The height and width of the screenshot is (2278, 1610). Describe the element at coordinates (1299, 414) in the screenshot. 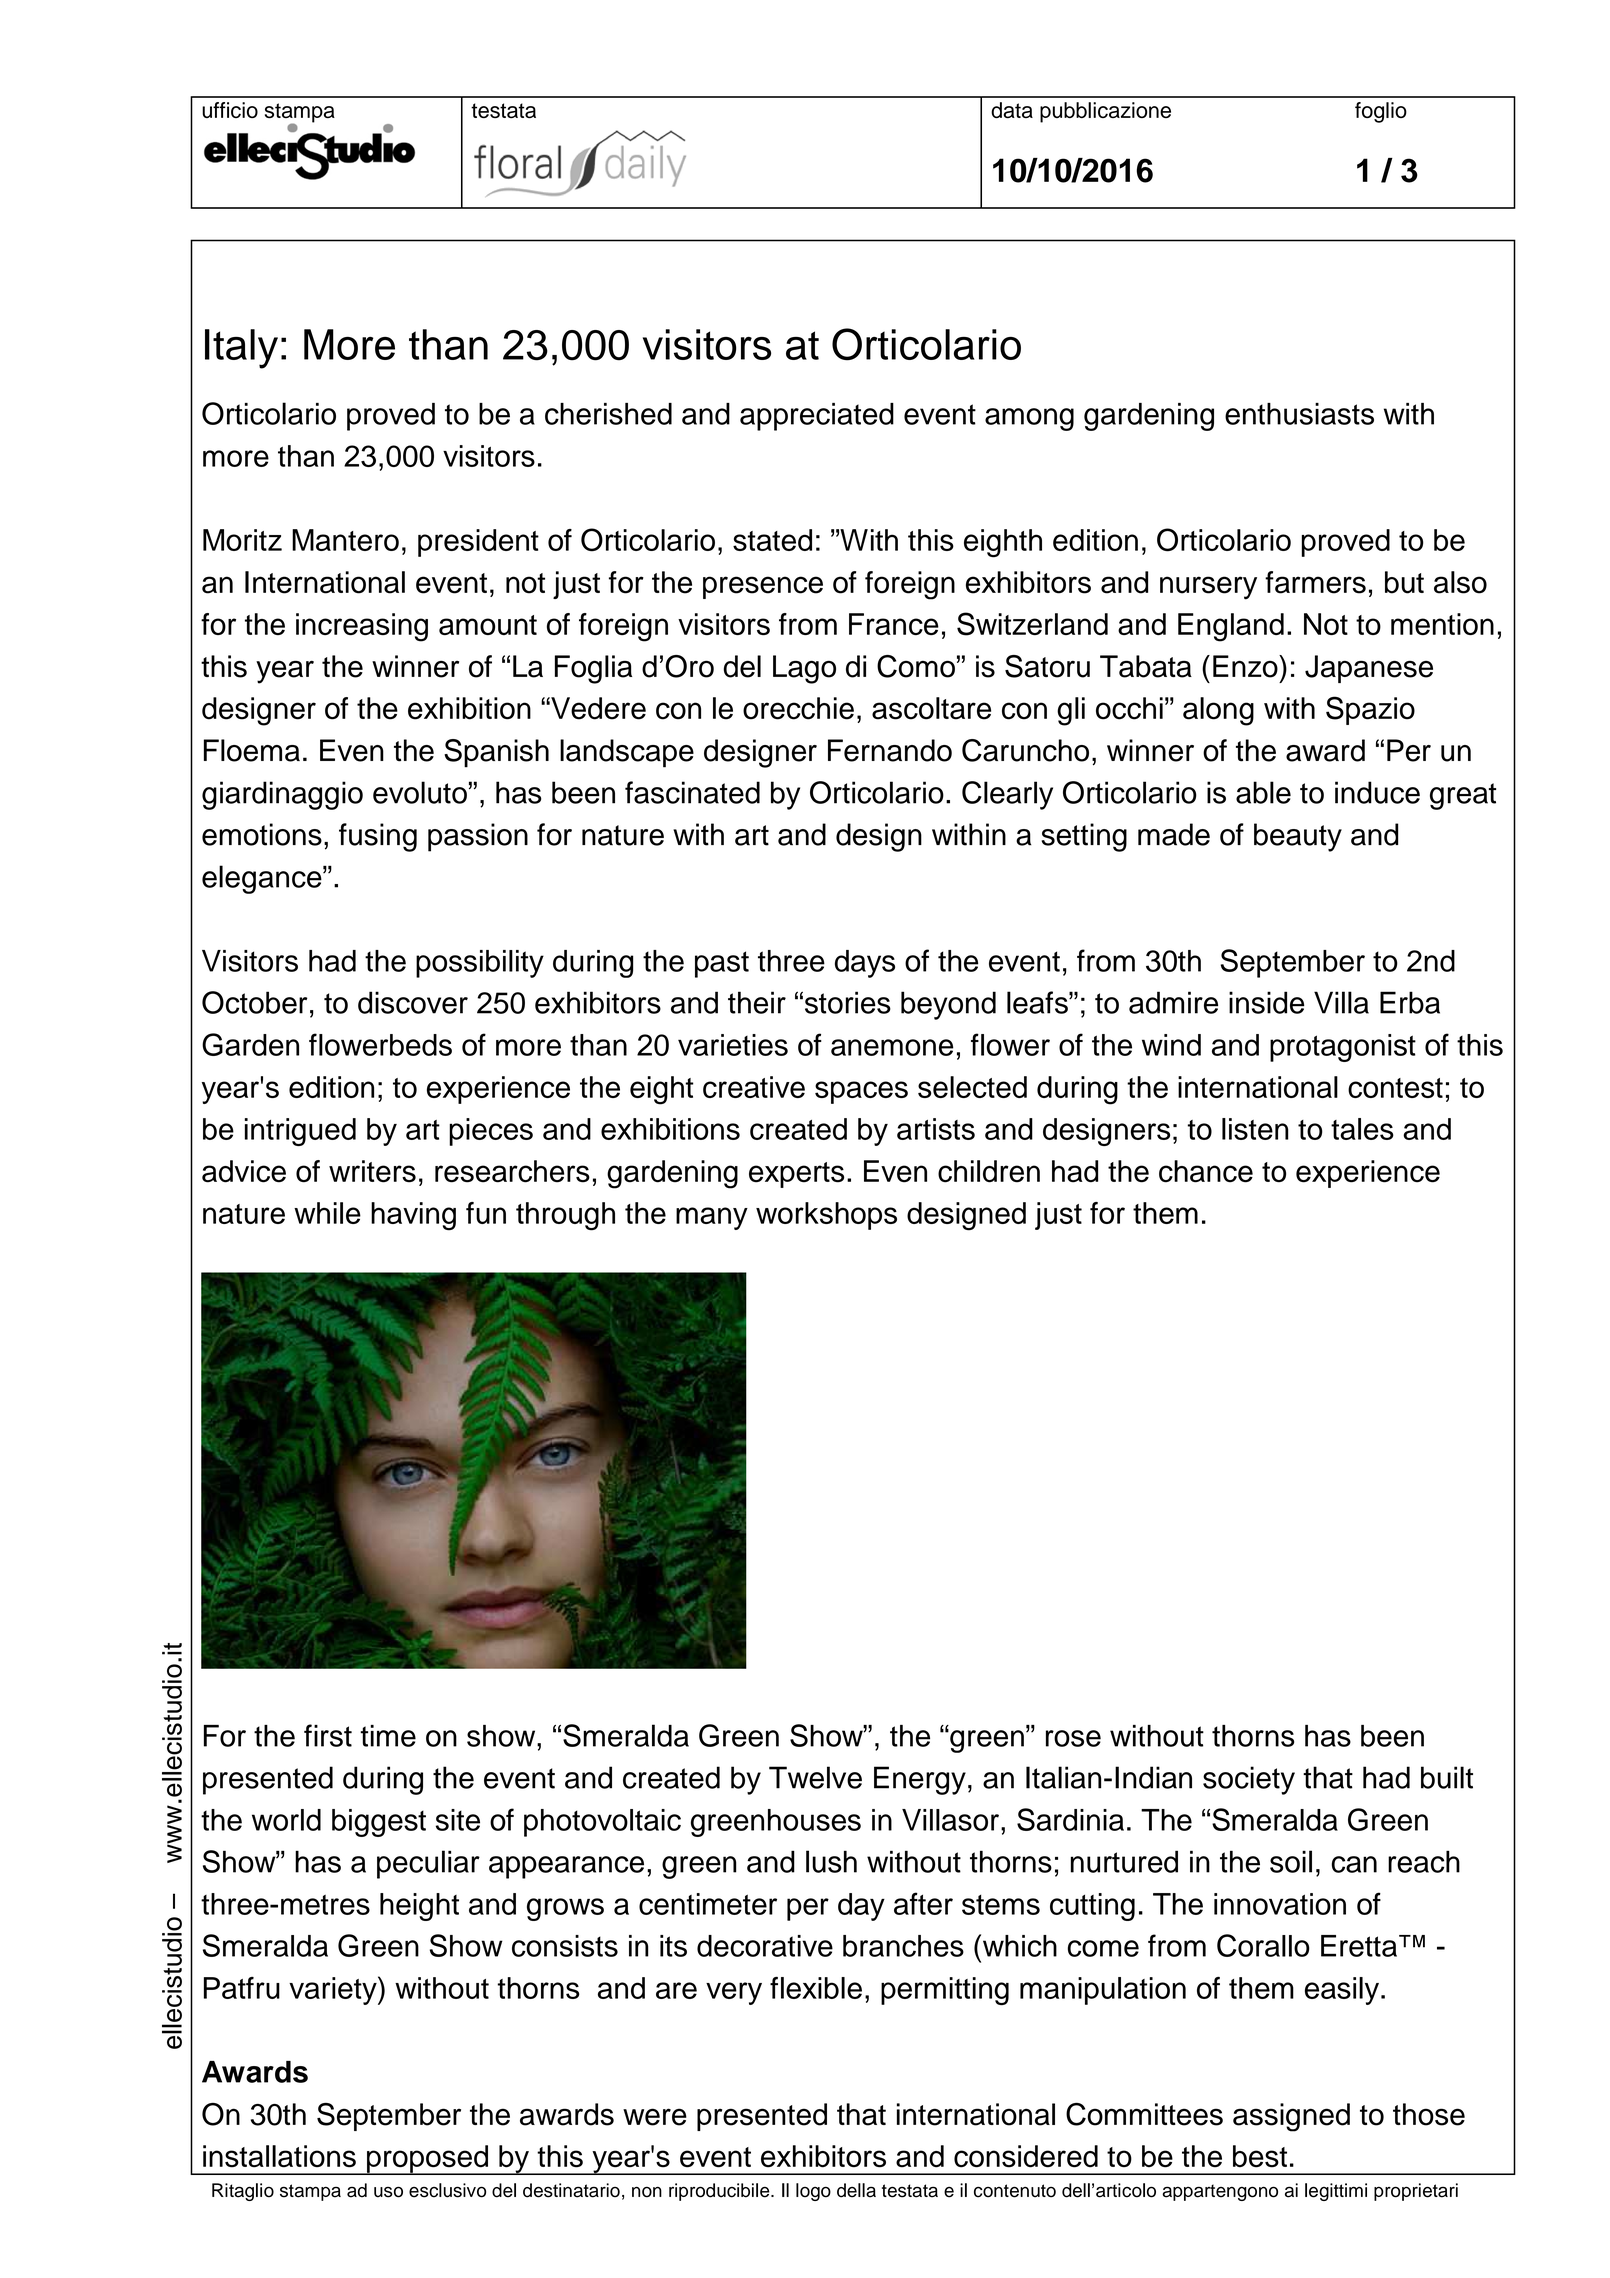

I see `enthusiasts` at that location.
